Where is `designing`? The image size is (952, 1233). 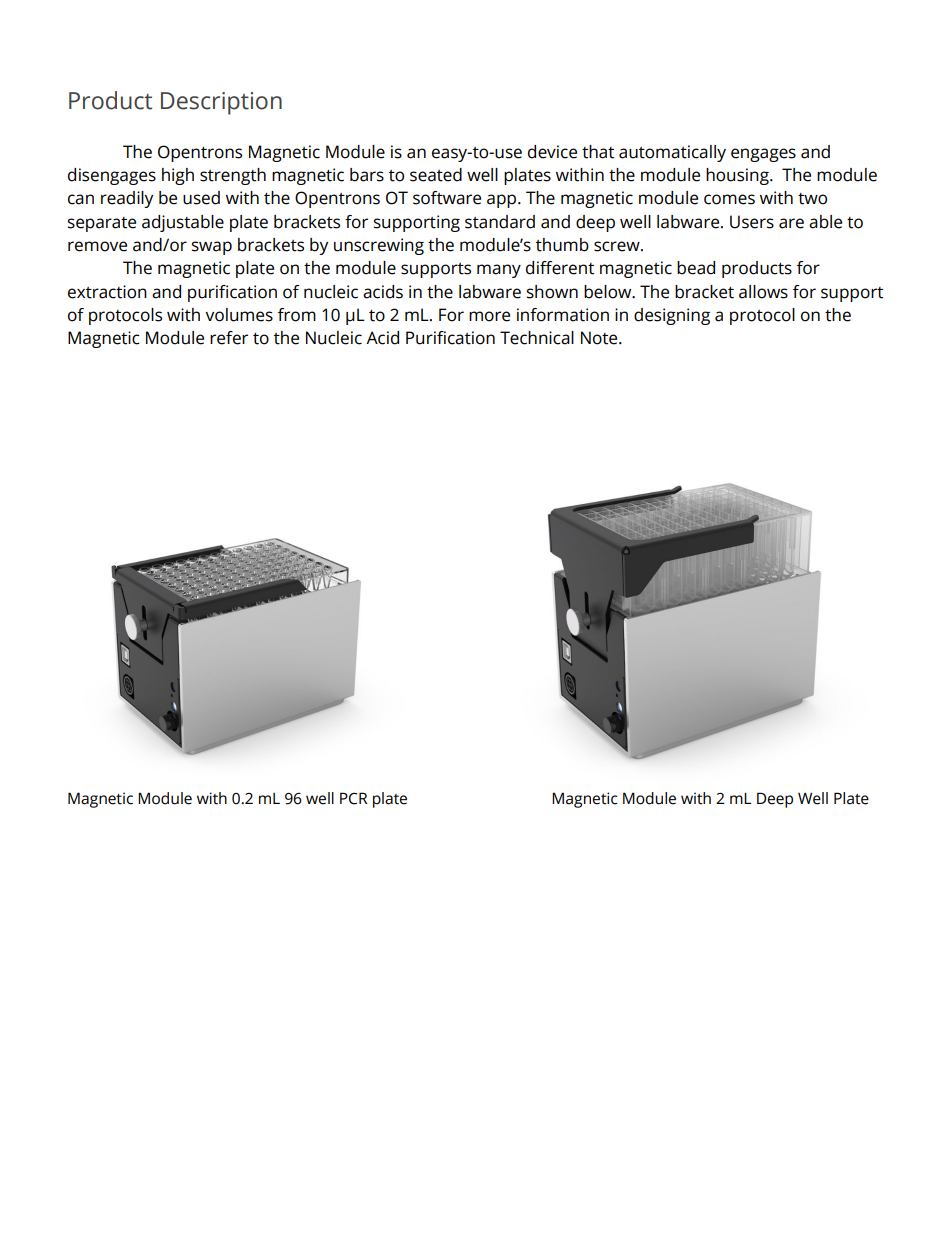 designing is located at coordinates (672, 316).
